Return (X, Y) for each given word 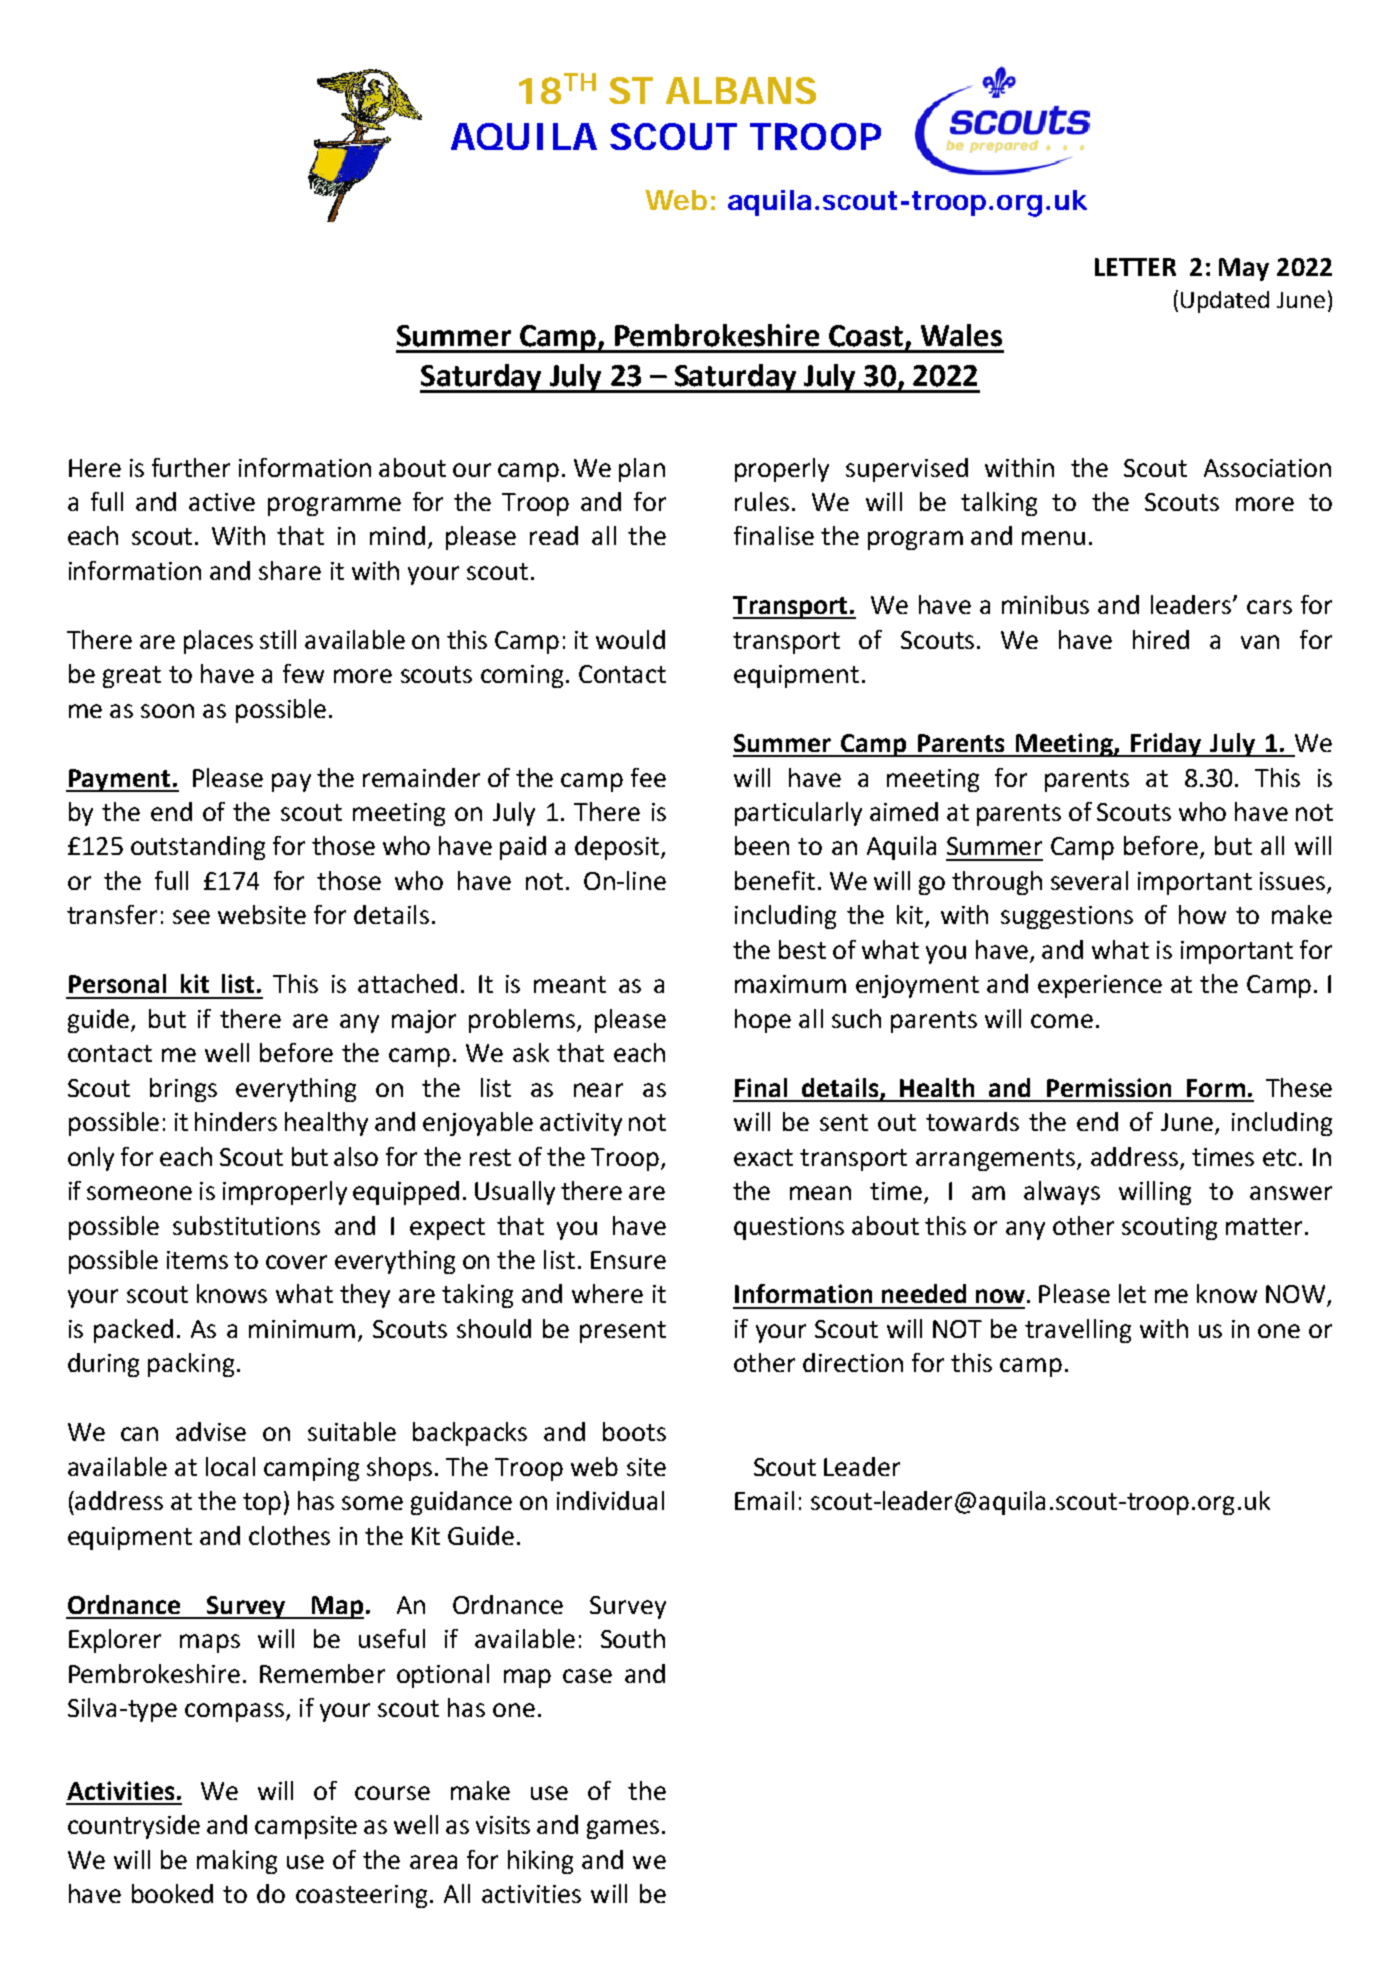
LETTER (1135, 267)
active (222, 502)
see (191, 917)
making (237, 1862)
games (623, 1829)
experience (1100, 986)
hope (763, 1021)
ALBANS (741, 90)
